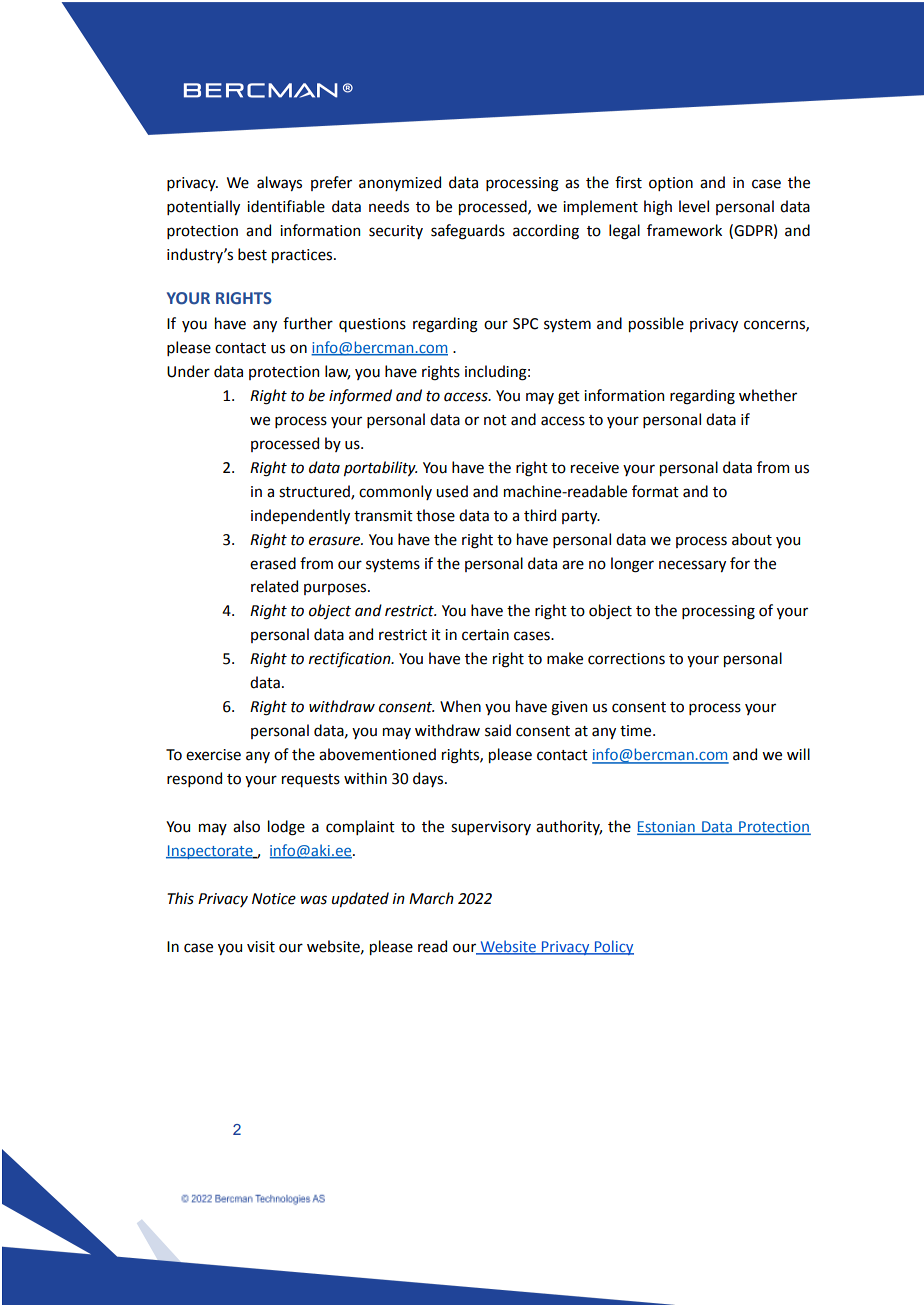  What do you see at coordinates (315, 492) in the screenshot?
I see `structured` at bounding box center [315, 492].
